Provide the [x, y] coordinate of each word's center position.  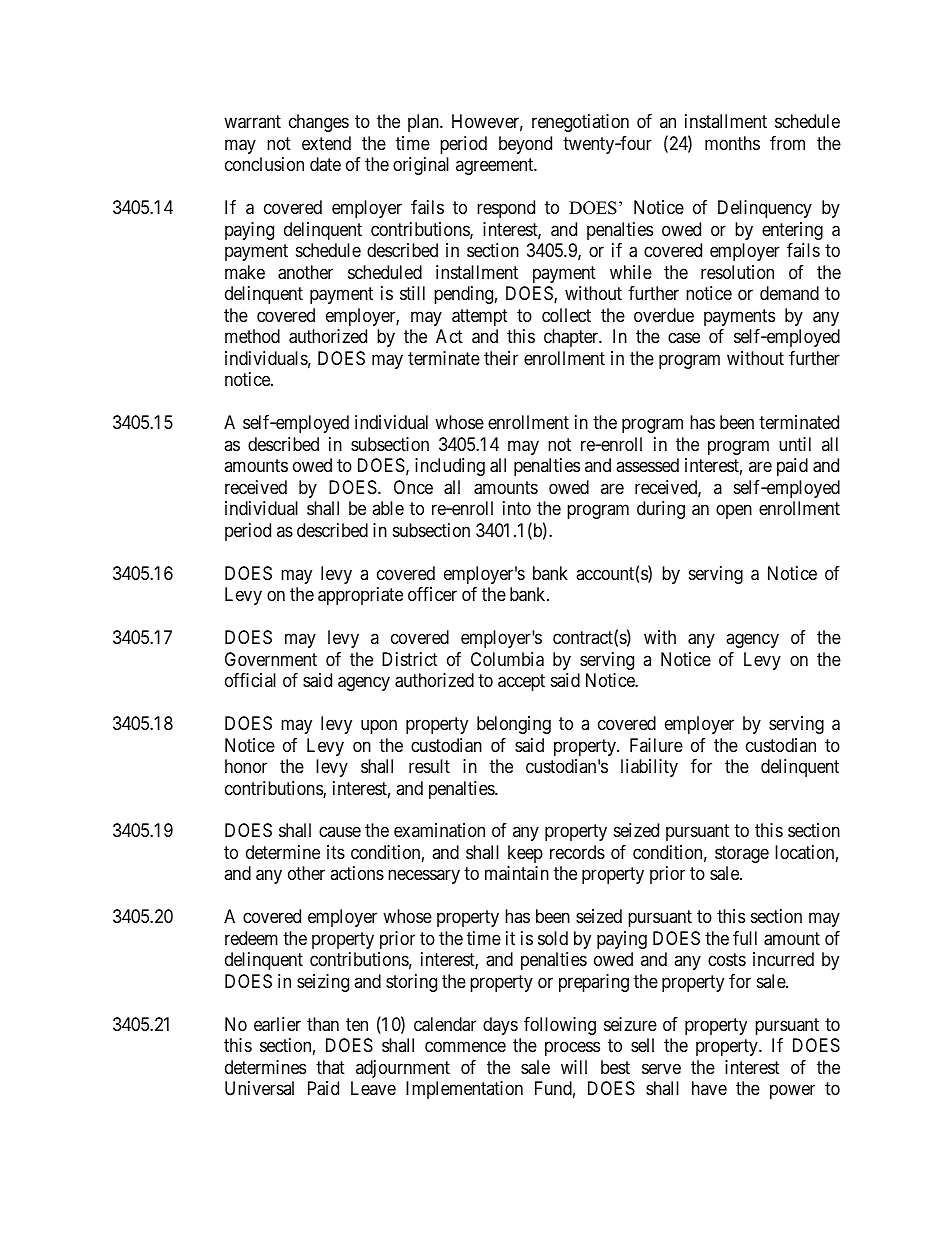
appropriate [360, 596]
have [709, 1088]
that [330, 1067]
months [732, 143]
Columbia [507, 659]
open [734, 512]
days [500, 1026]
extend [326, 143]
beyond [525, 145]
